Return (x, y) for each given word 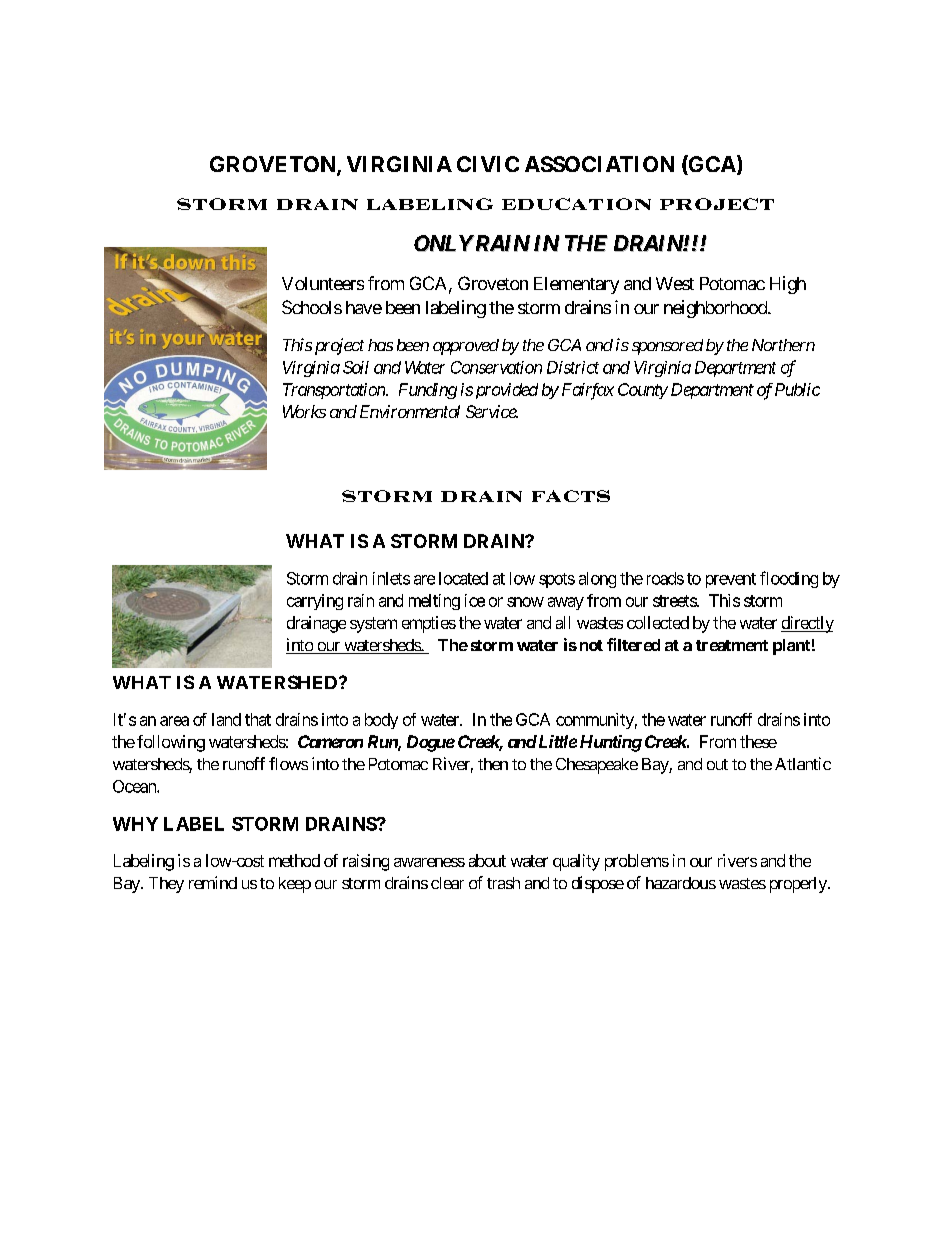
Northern (783, 345)
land (226, 719)
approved (466, 347)
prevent (731, 580)
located (463, 578)
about (487, 860)
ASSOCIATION (599, 164)
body (381, 721)
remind (213, 882)
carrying (315, 602)
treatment (732, 645)
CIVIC (488, 164)
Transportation (335, 391)
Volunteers (323, 283)
